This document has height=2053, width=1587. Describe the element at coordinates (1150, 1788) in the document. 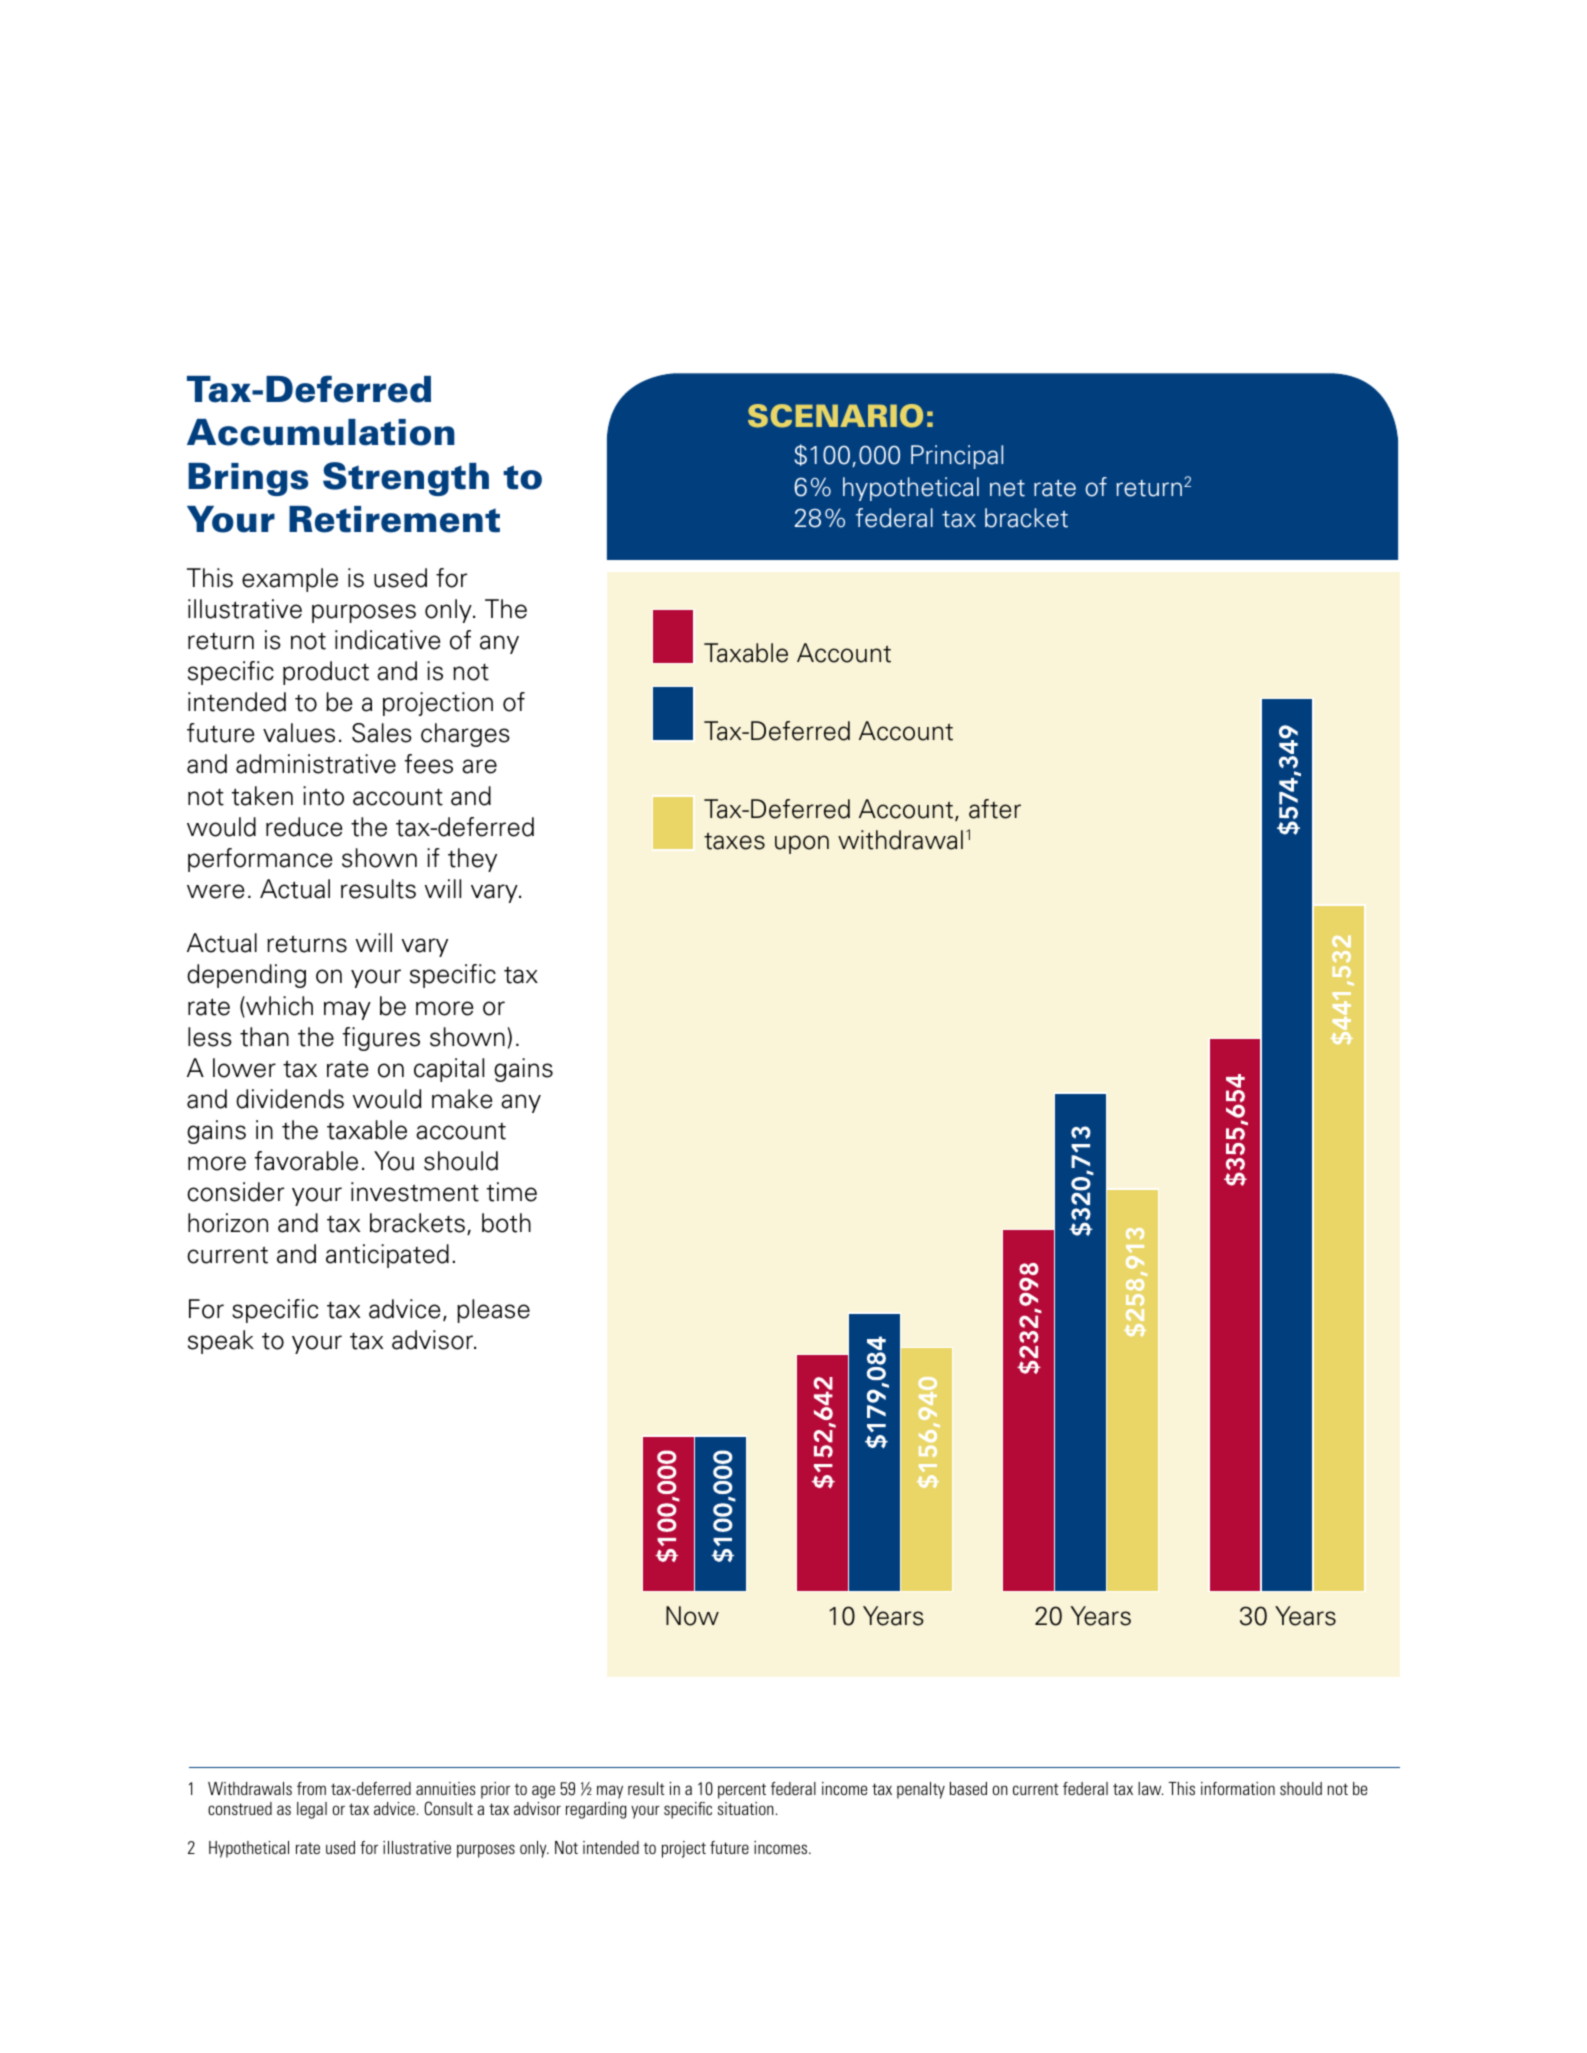

I see `law` at that location.
